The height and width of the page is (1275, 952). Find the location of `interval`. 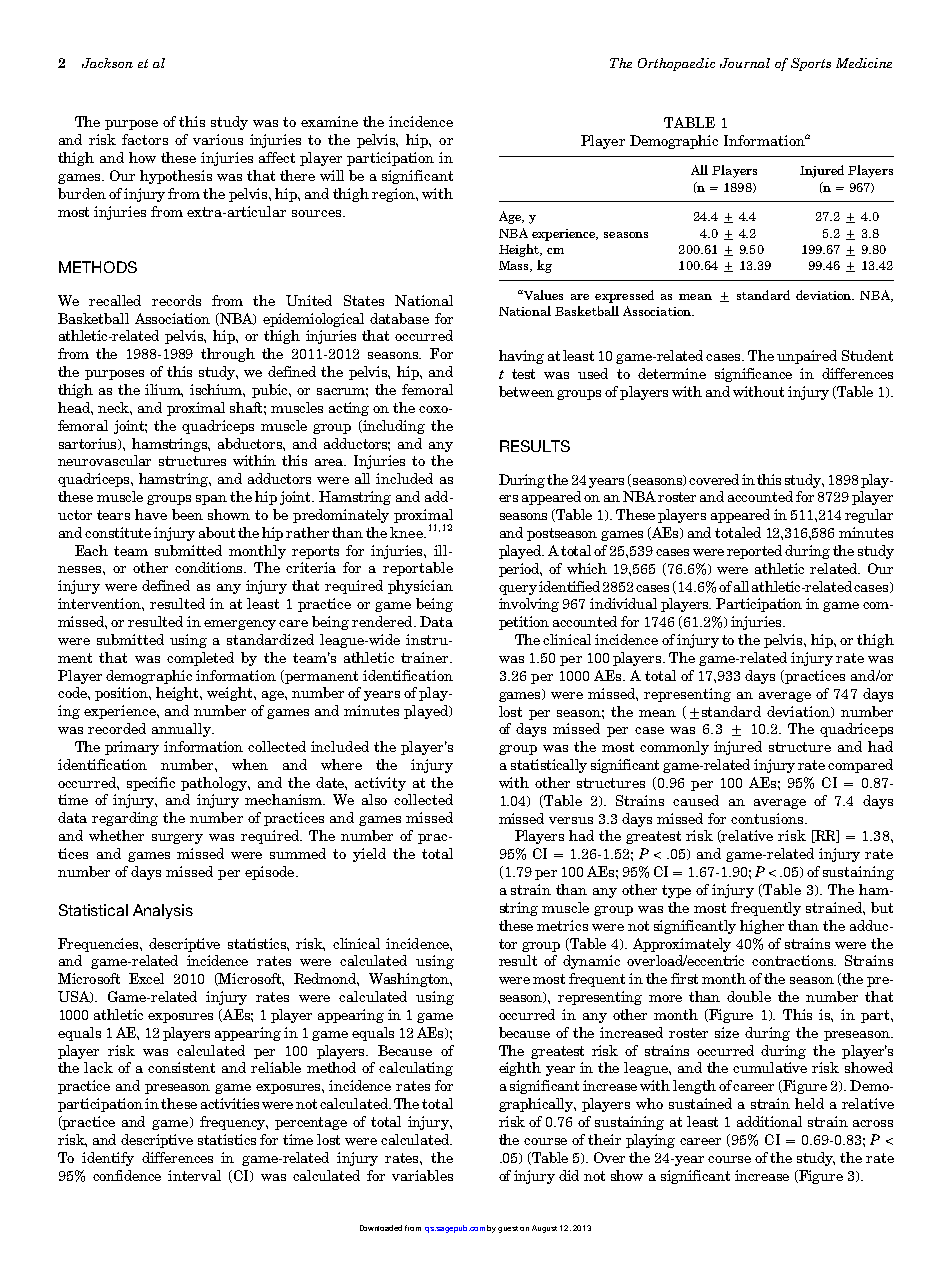

interval is located at coordinates (194, 1175).
